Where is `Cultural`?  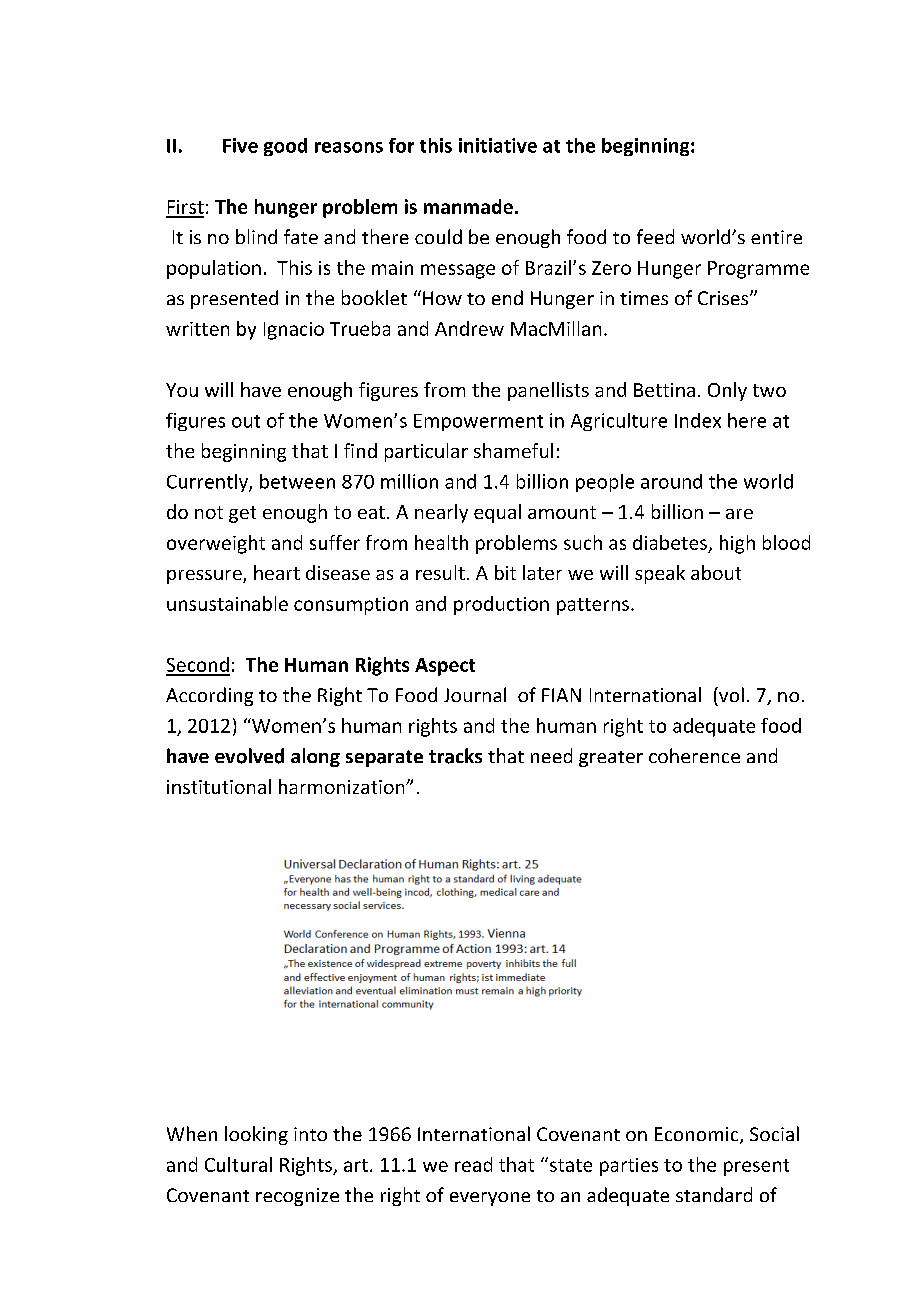
Cultural is located at coordinates (238, 1164).
